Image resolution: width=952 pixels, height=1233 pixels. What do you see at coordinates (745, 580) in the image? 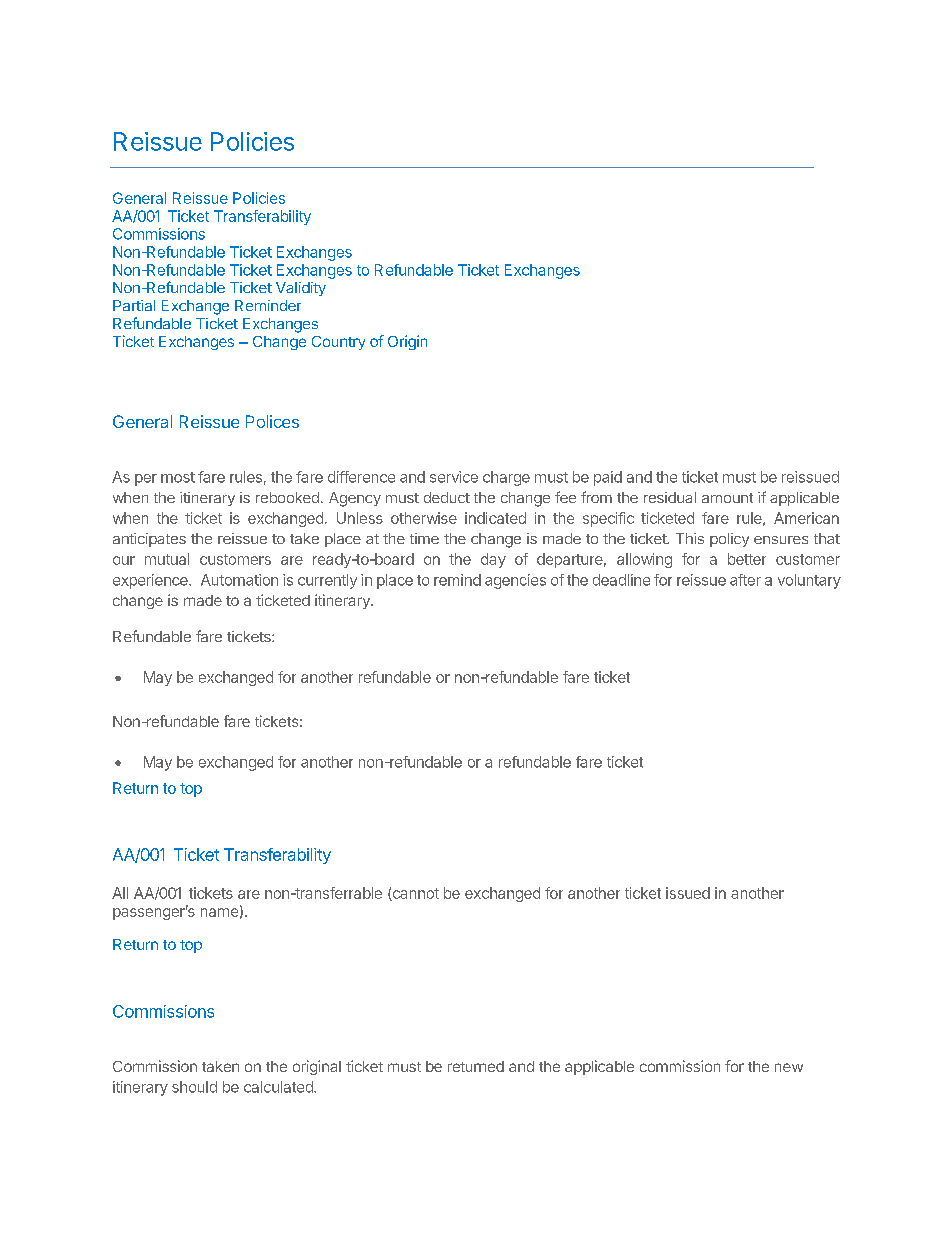
I see `after` at bounding box center [745, 580].
